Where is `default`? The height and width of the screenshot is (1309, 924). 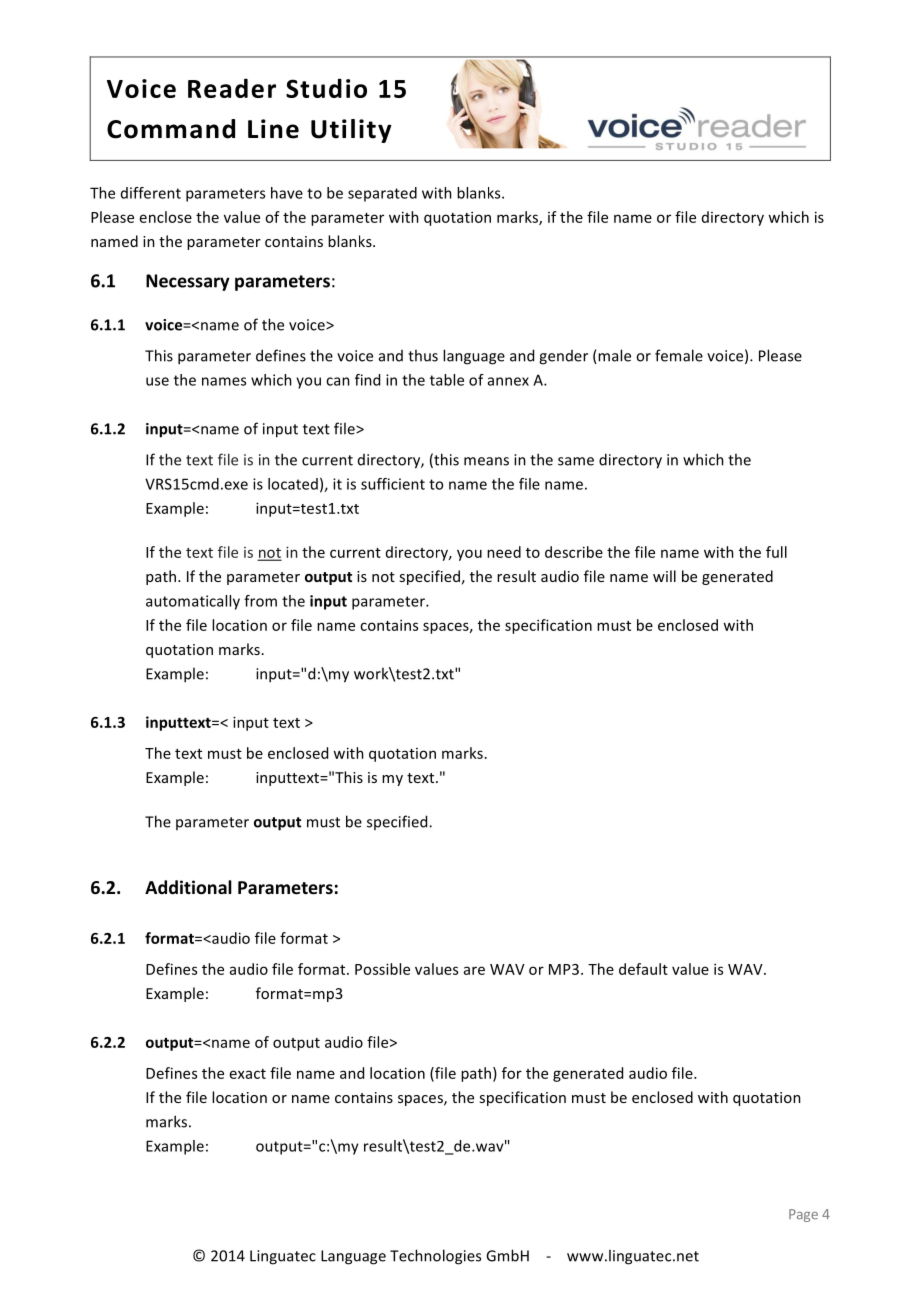
default is located at coordinates (643, 969).
